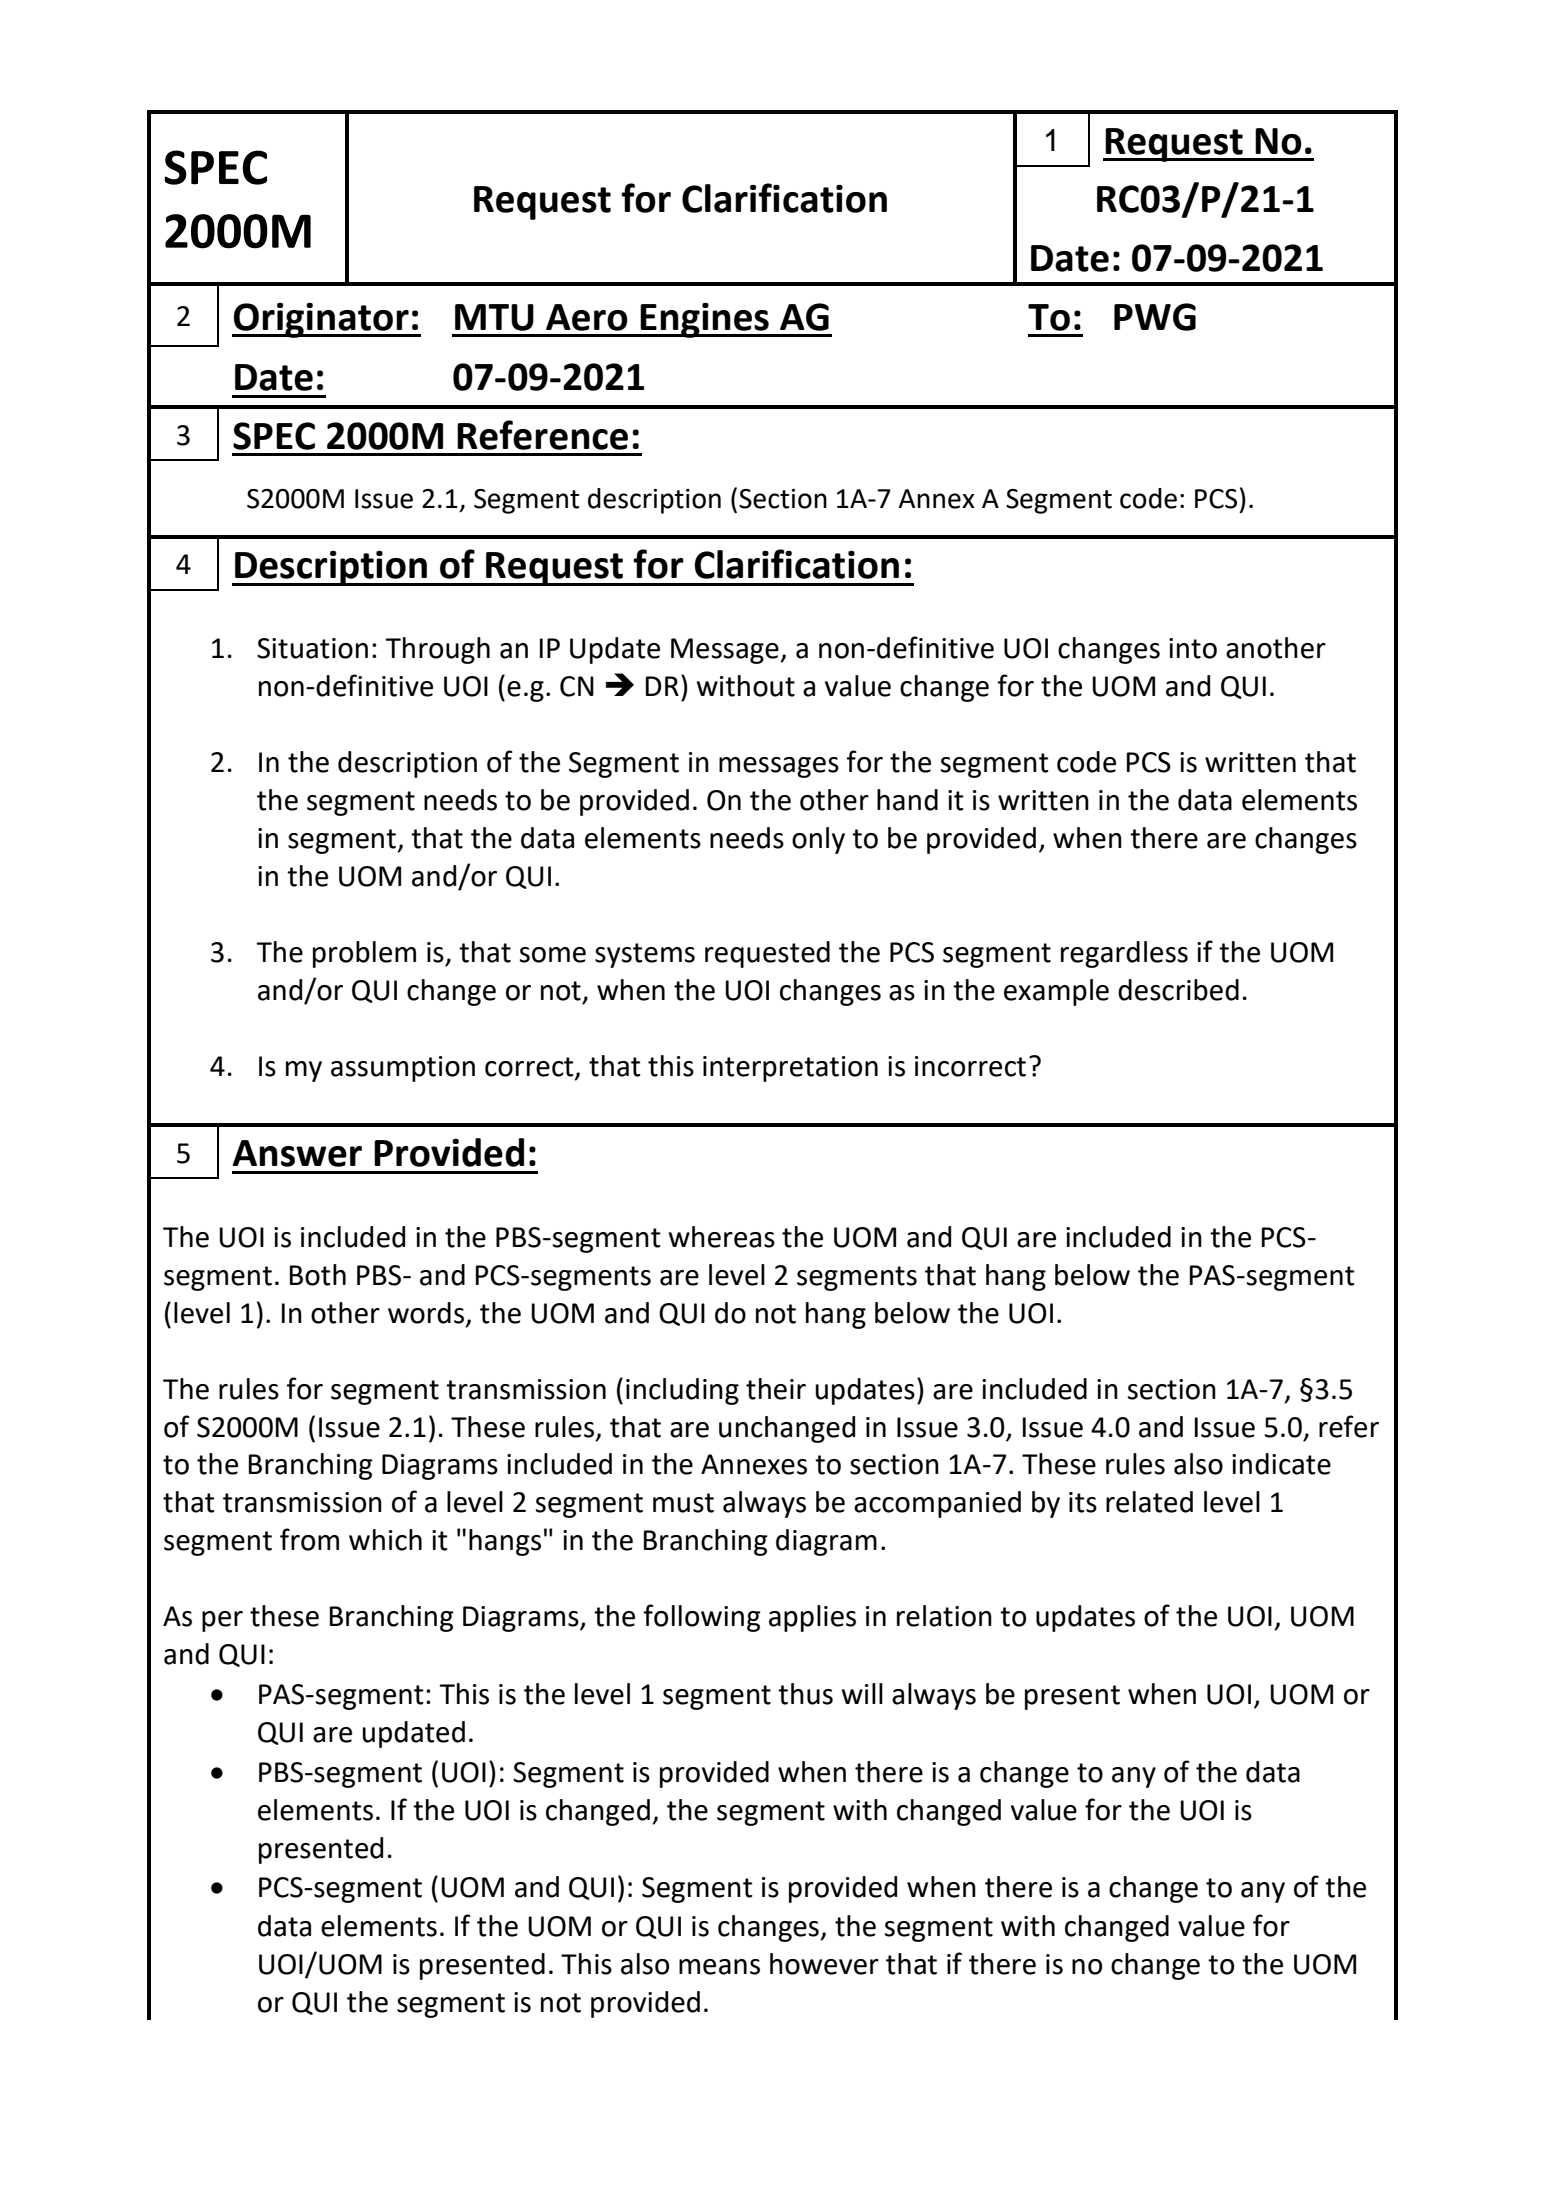  What do you see at coordinates (364, 954) in the screenshot?
I see `problem` at bounding box center [364, 954].
